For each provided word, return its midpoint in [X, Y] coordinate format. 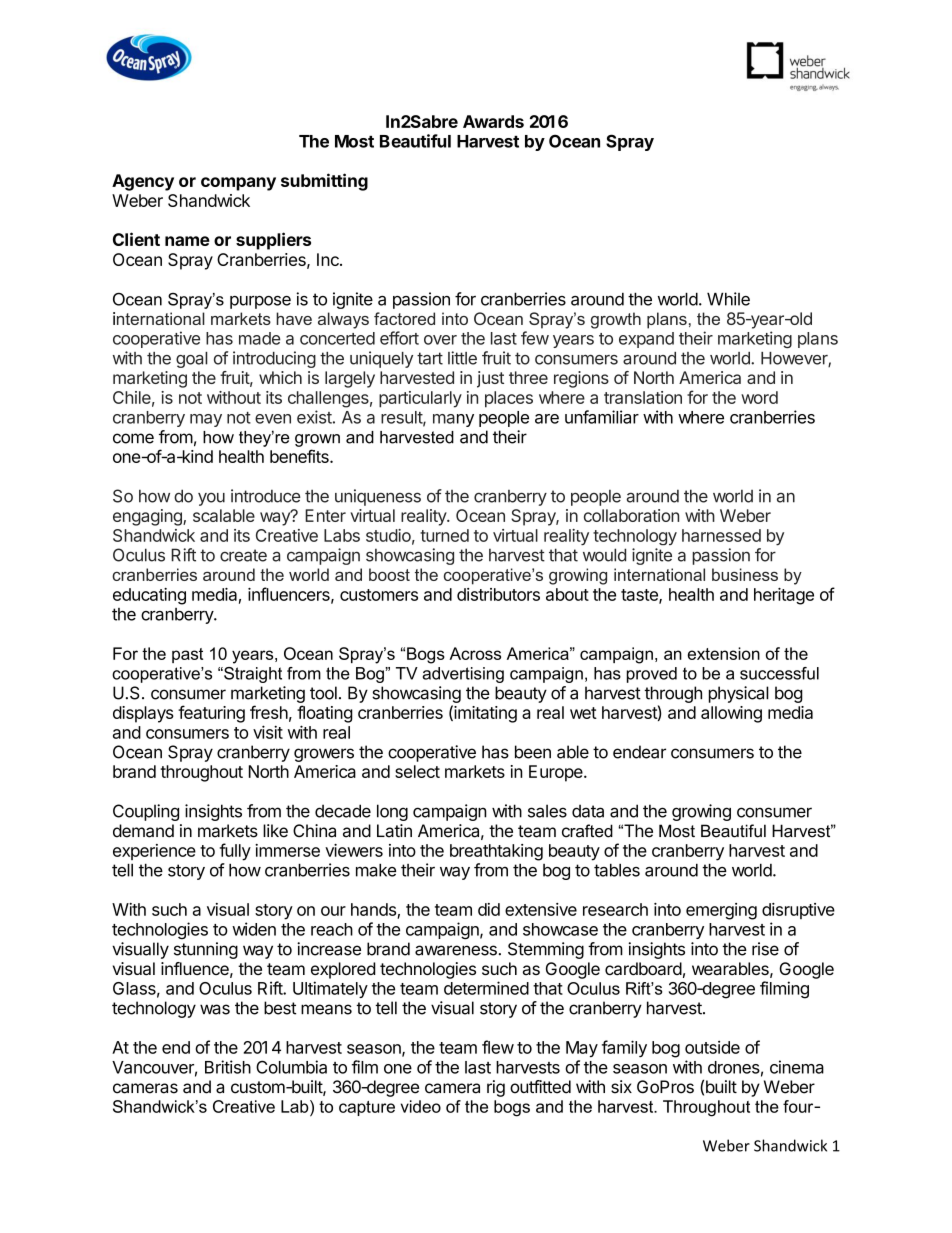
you [211, 499]
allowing [731, 714]
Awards [493, 121]
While [728, 299]
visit [268, 732]
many [453, 420]
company [238, 184]
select [417, 771]
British [228, 1067]
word [759, 397]
